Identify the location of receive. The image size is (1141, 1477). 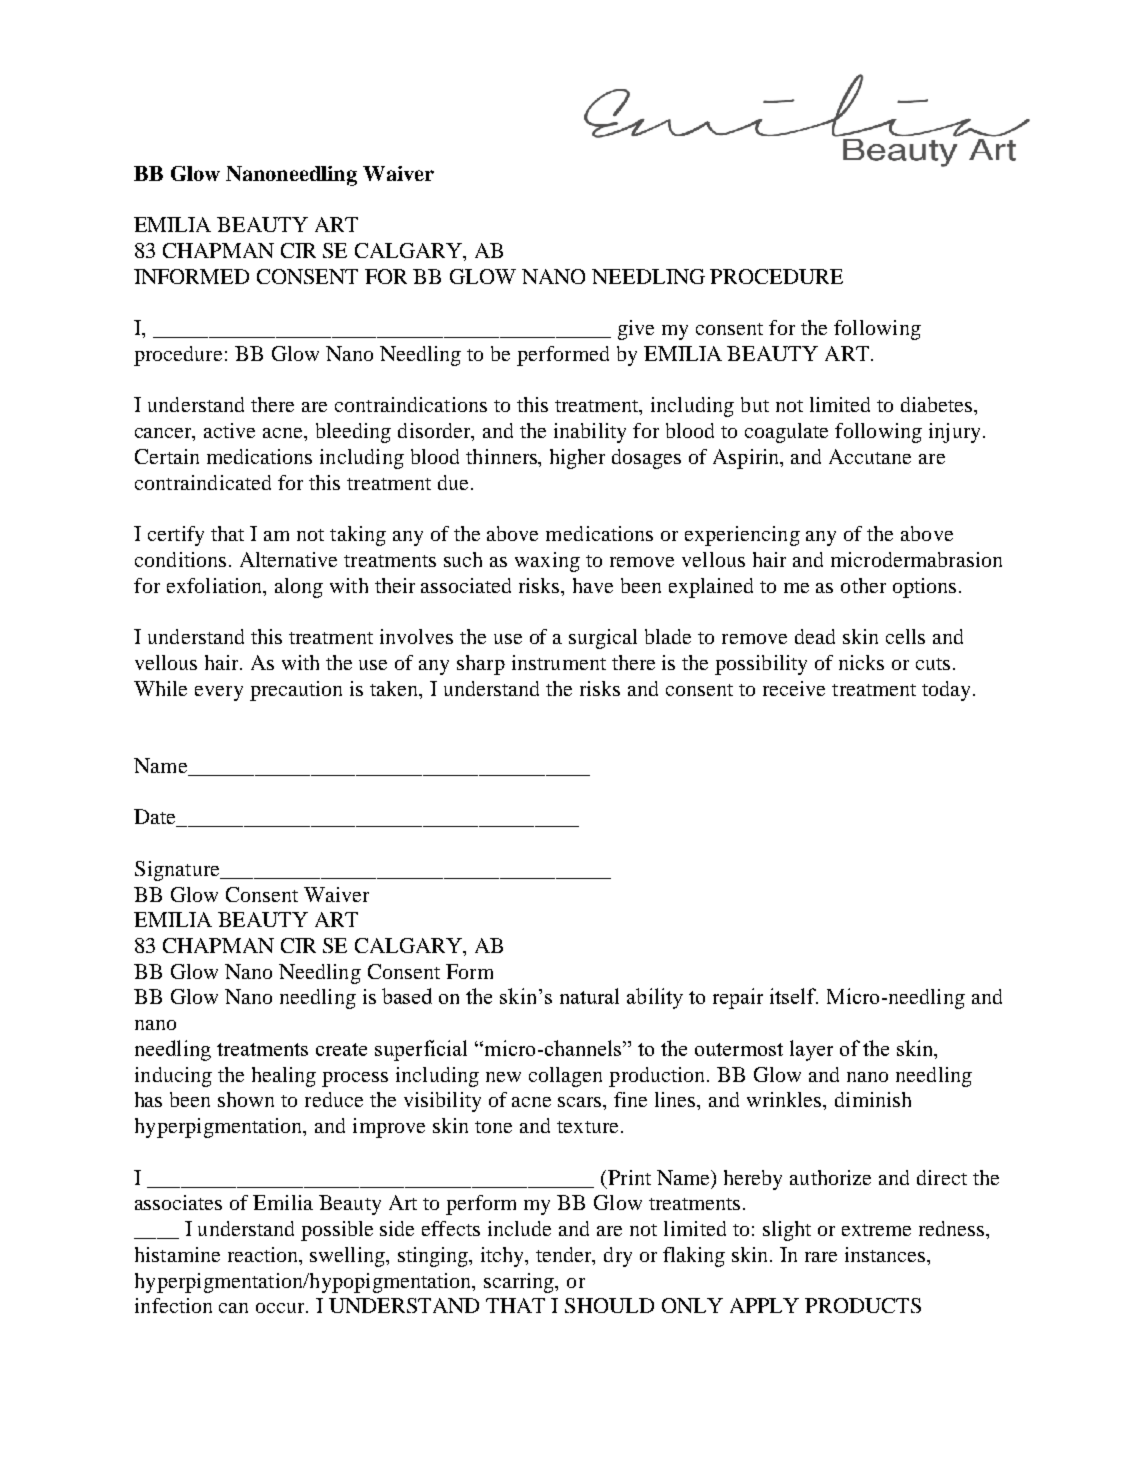
(794, 688).
